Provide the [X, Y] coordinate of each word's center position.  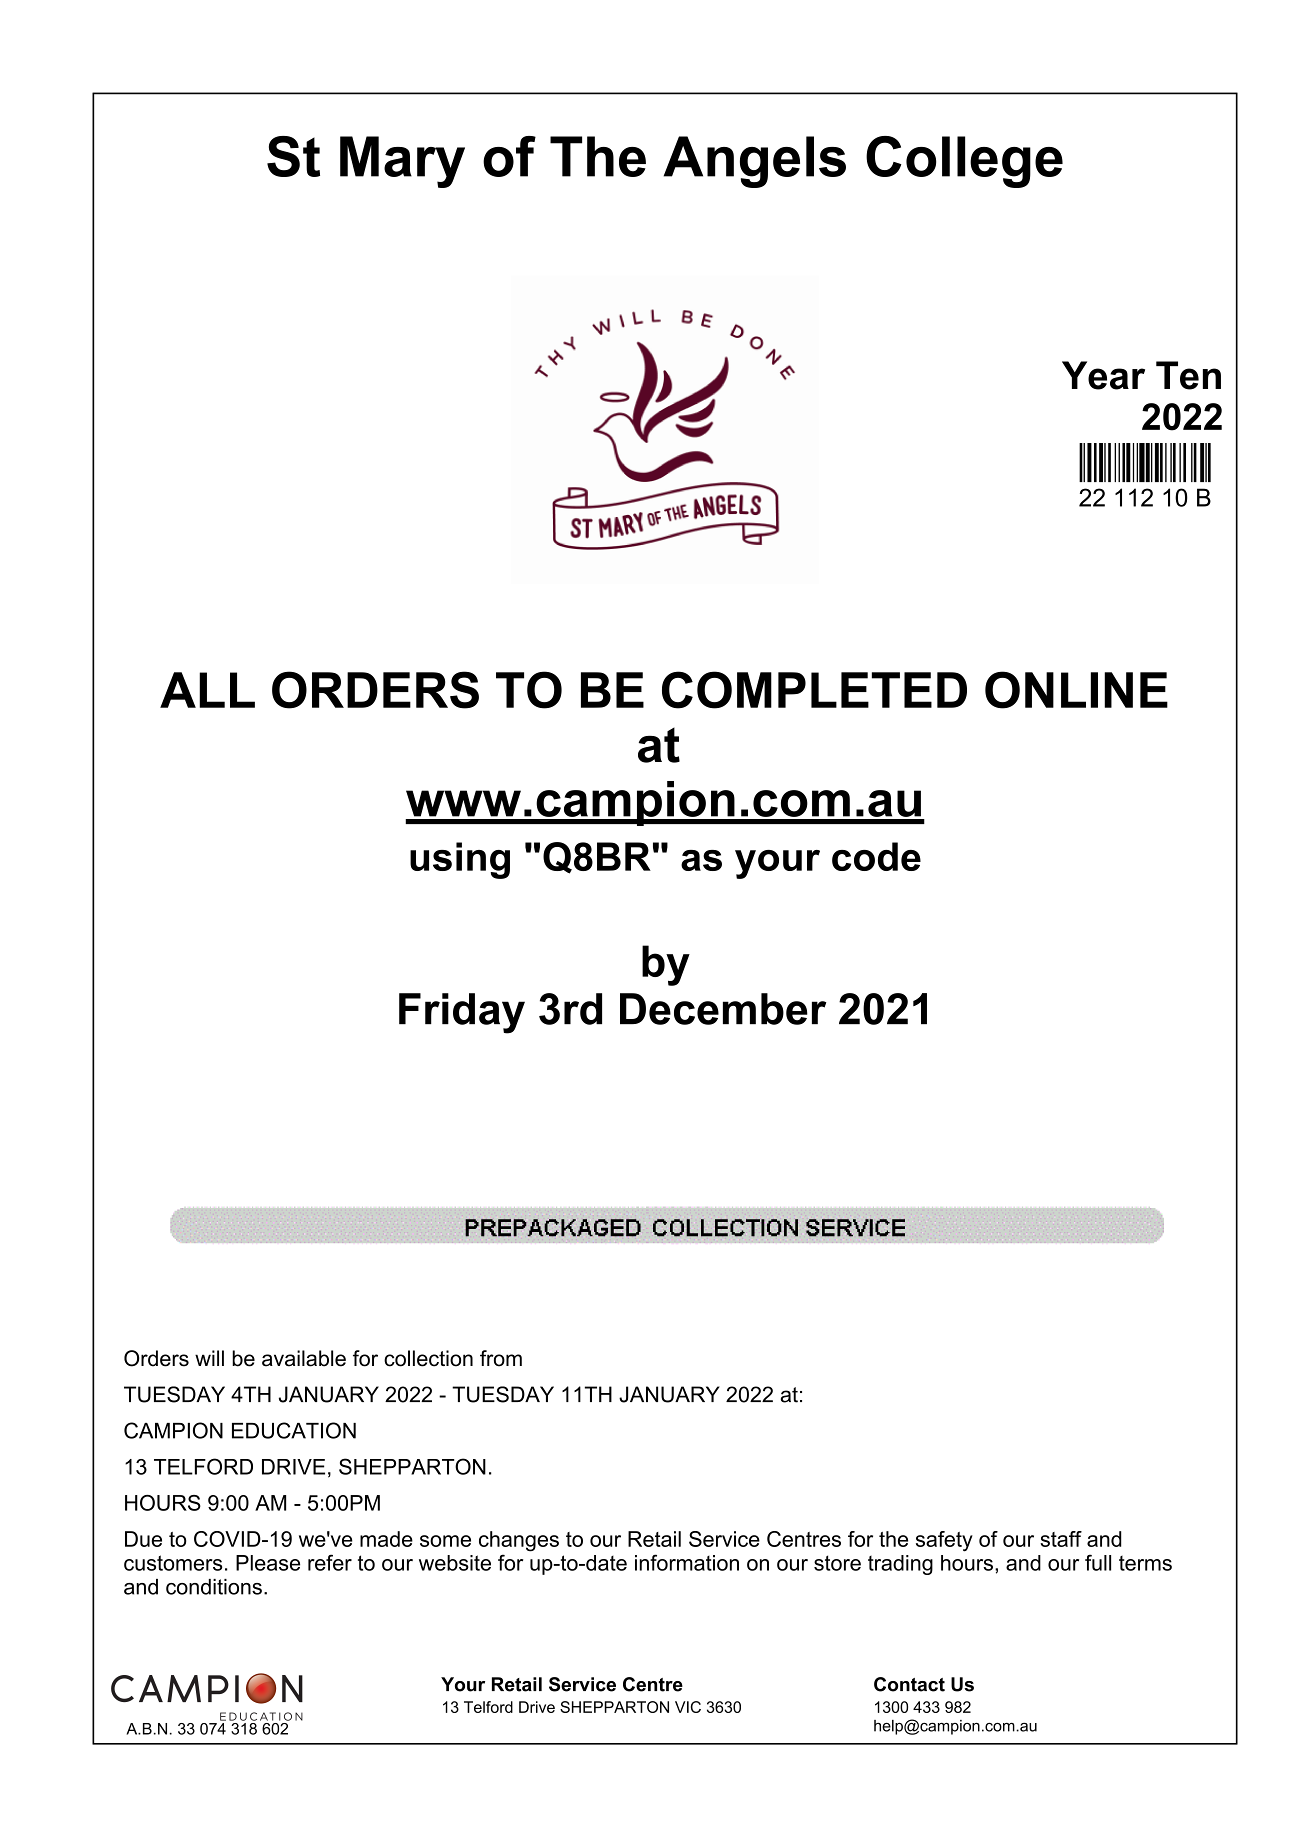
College [964, 162]
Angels [755, 162]
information [687, 1562]
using [460, 860]
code [876, 856]
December [723, 1009]
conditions [214, 1587]
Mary [402, 162]
